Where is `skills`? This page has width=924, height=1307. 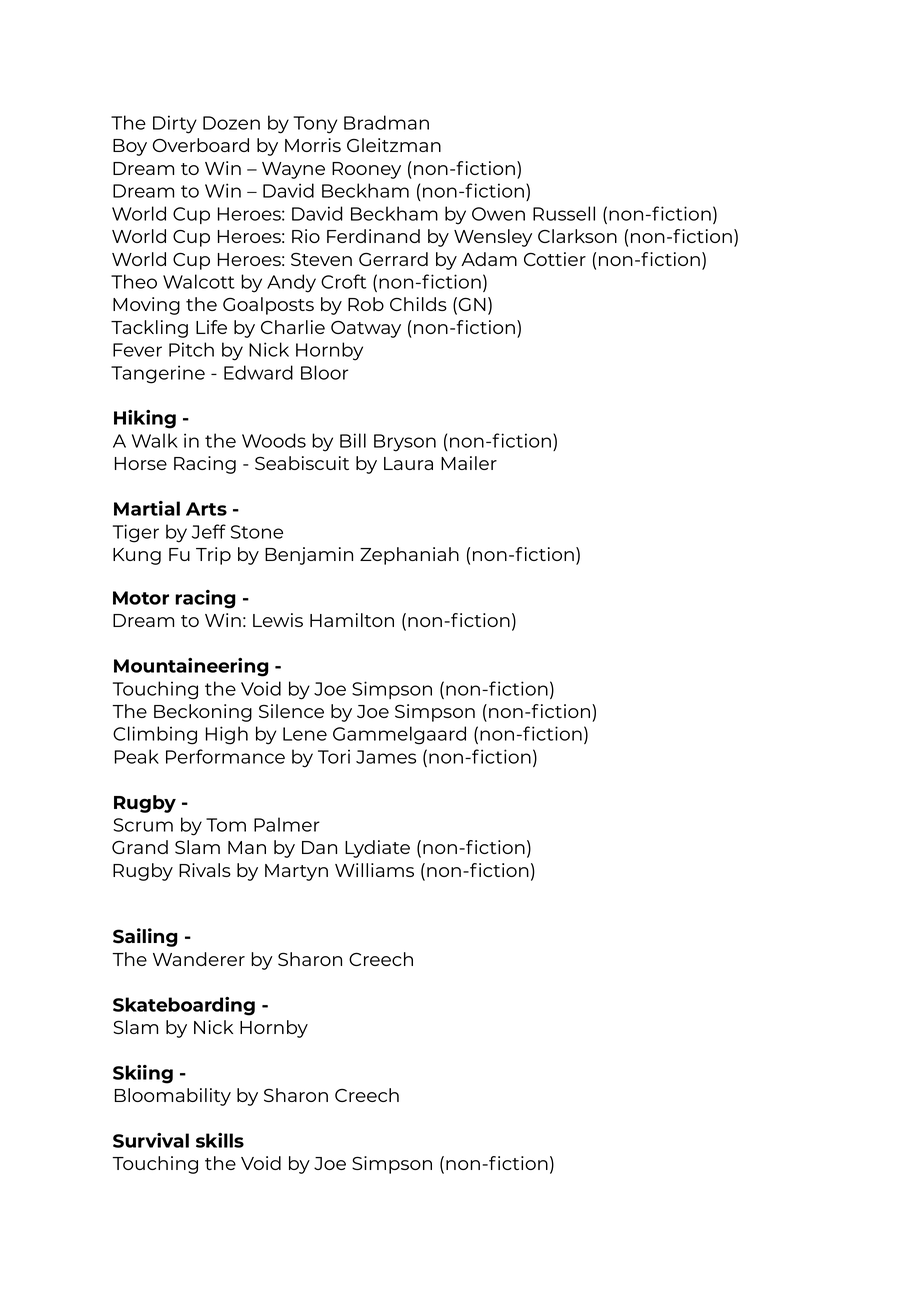
skills is located at coordinates (220, 1140).
